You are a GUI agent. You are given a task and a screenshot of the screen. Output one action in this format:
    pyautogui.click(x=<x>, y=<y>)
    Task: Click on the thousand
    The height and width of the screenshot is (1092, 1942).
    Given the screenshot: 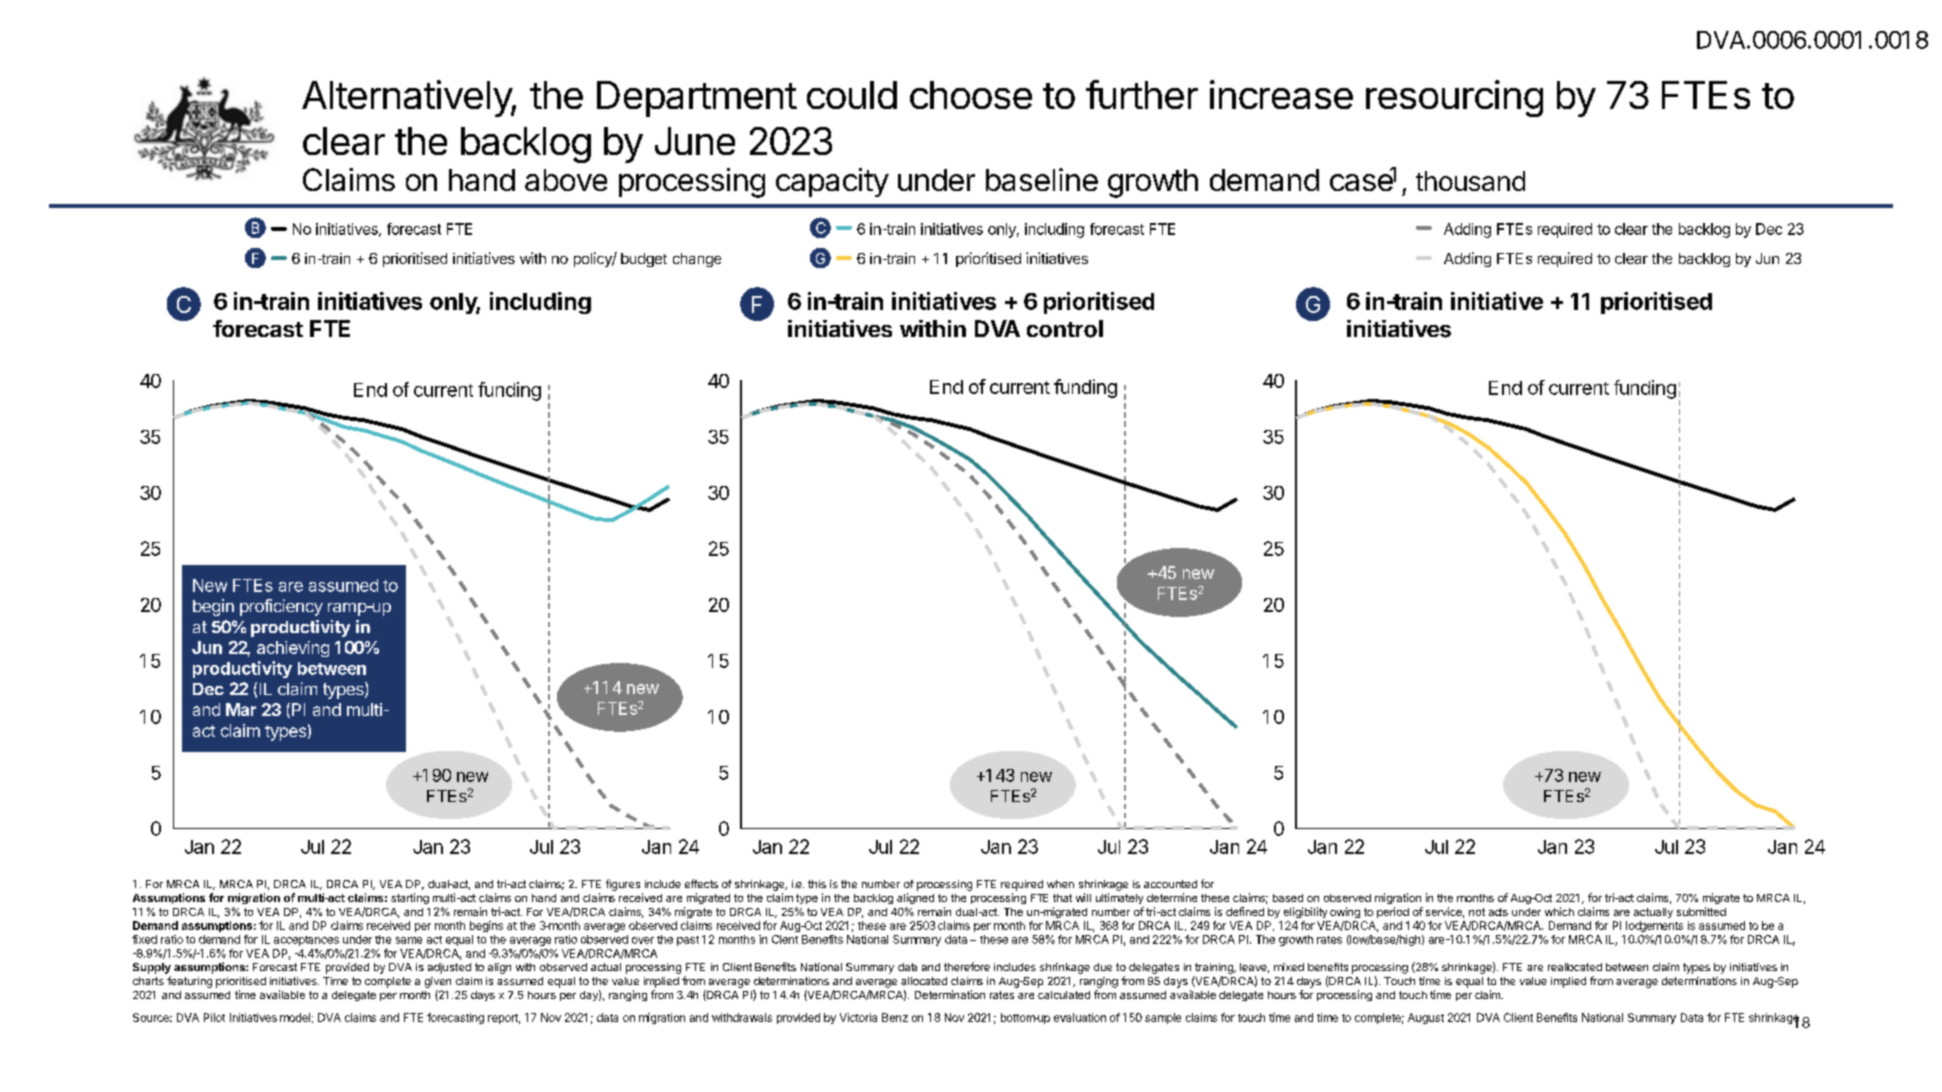 What is the action you would take?
    pyautogui.click(x=1470, y=181)
